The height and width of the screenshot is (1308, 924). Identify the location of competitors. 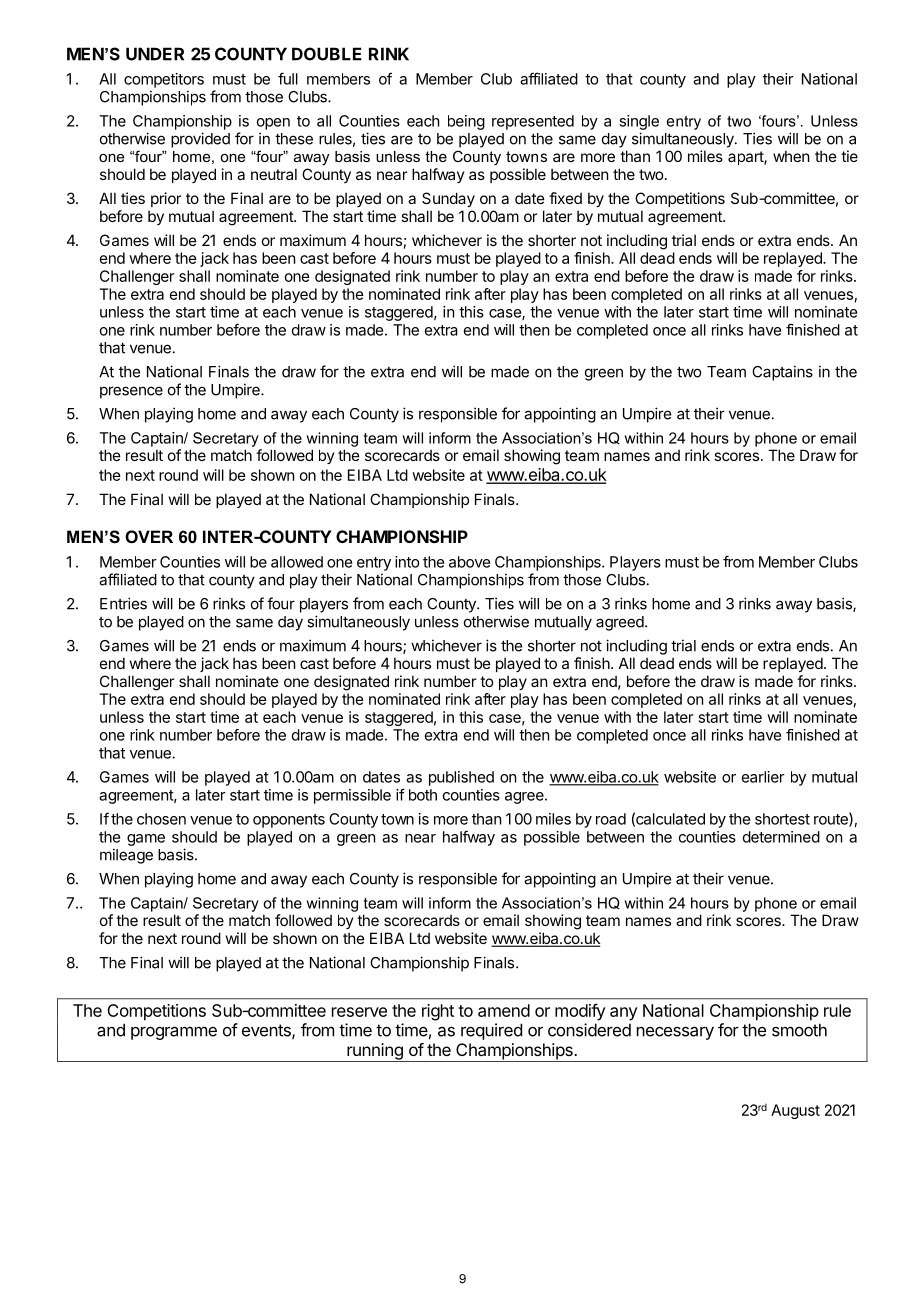
(164, 80).
